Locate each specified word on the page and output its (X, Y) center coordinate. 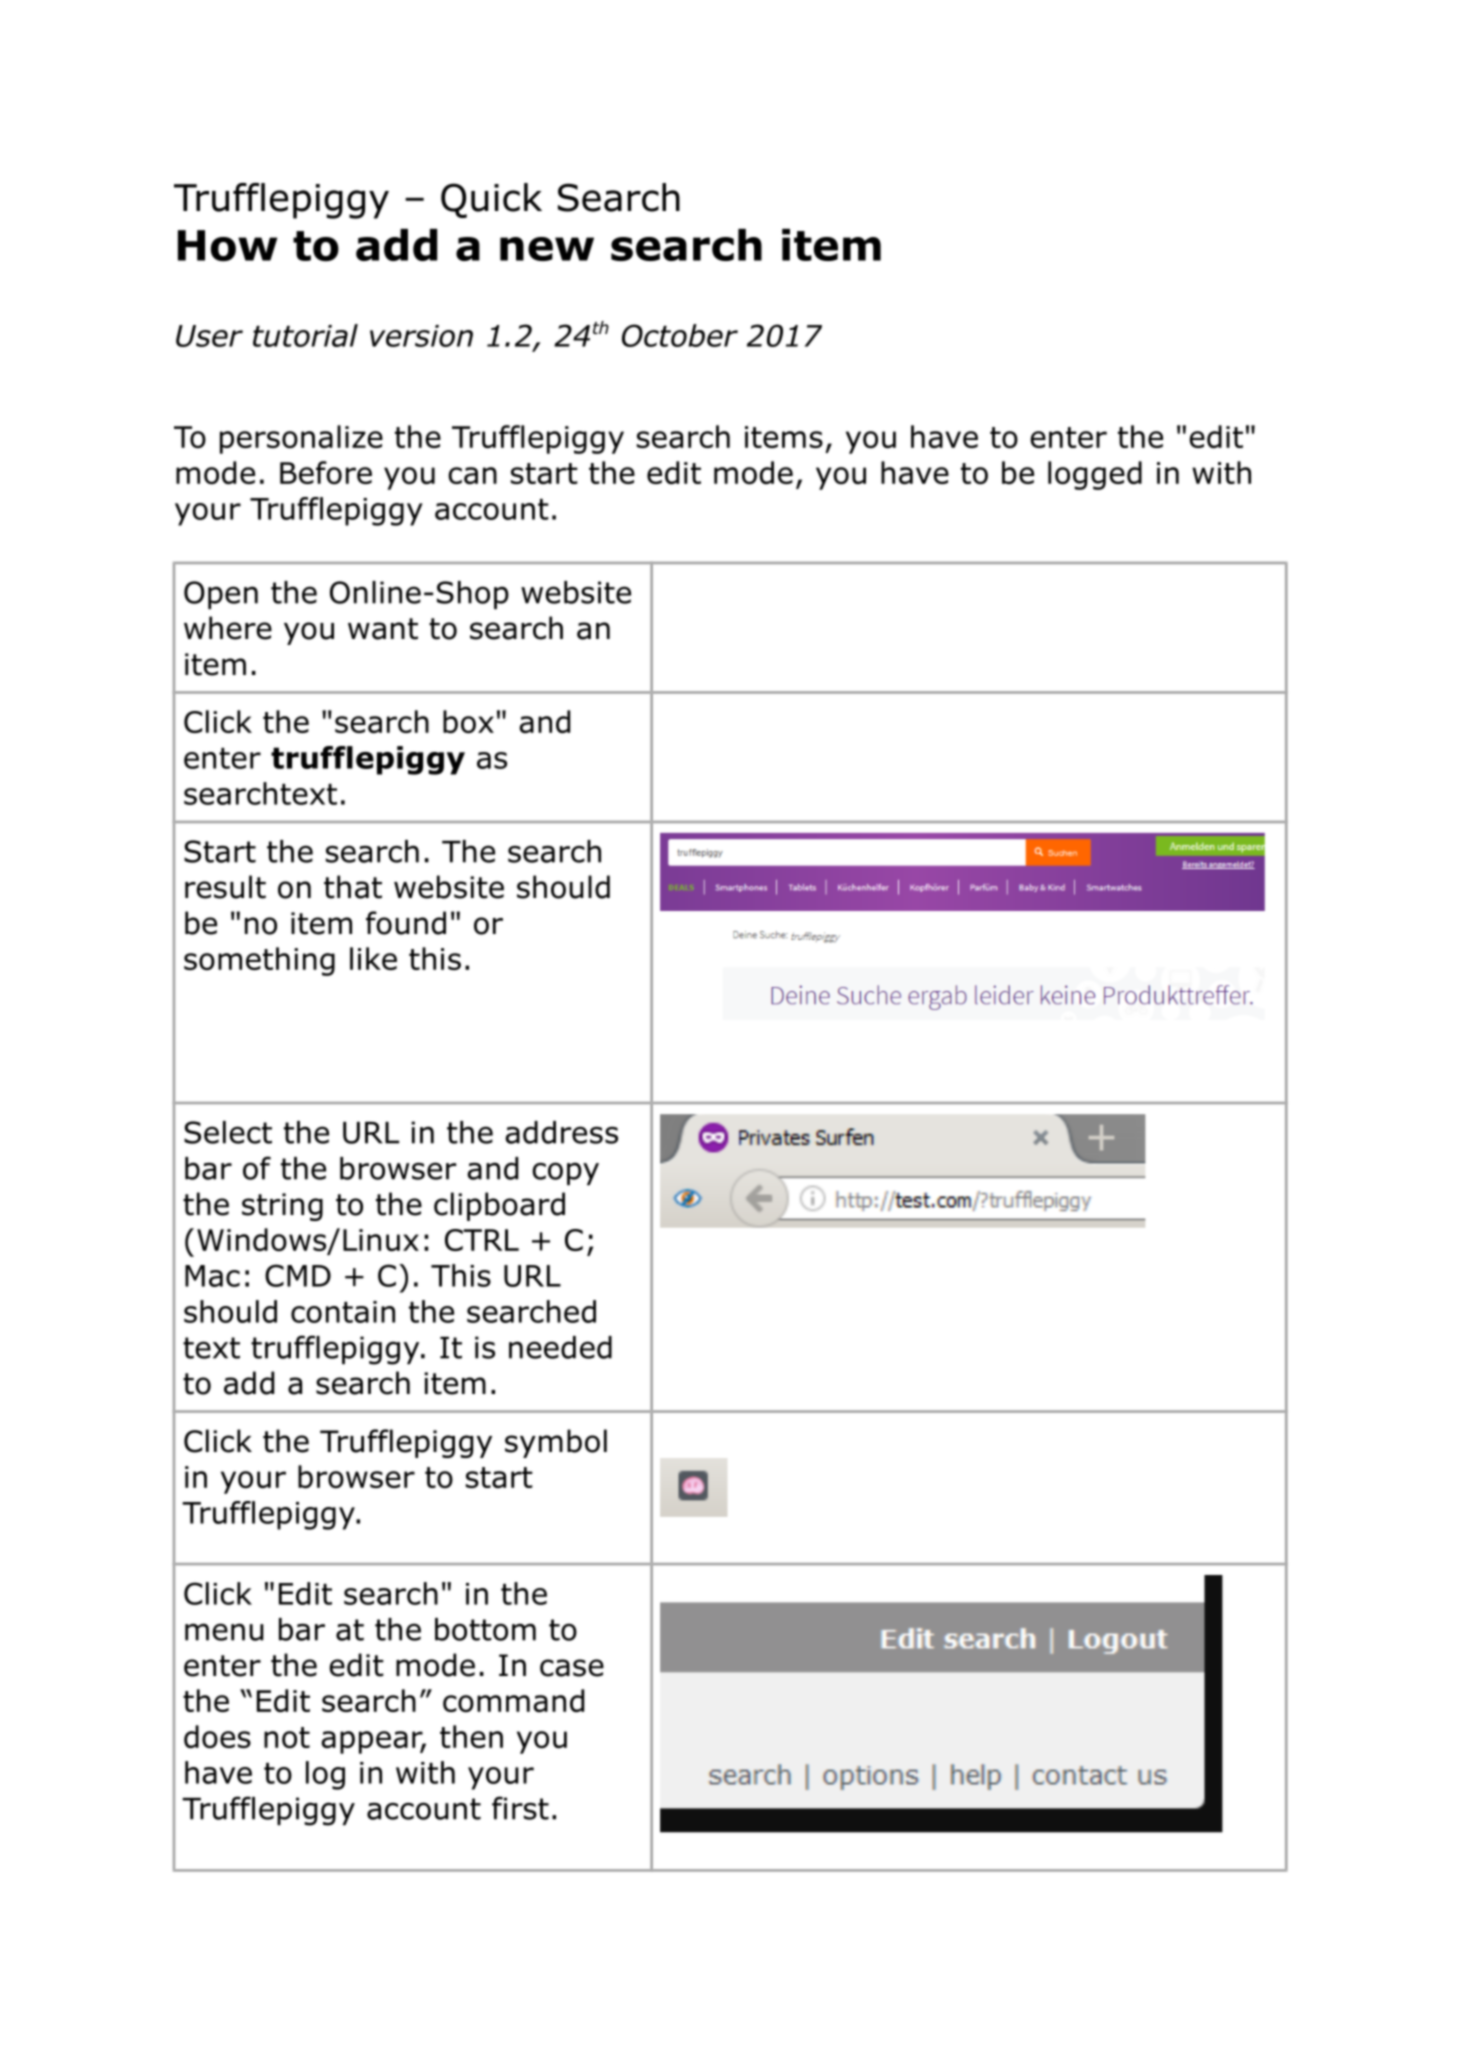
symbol (556, 1443)
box (468, 721)
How (227, 246)
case (572, 1668)
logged (1095, 475)
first (520, 1808)
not (287, 1737)
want (383, 629)
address (561, 1132)
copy (565, 1173)
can (472, 475)
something (259, 961)
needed (560, 1347)
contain (343, 1312)
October (680, 335)
